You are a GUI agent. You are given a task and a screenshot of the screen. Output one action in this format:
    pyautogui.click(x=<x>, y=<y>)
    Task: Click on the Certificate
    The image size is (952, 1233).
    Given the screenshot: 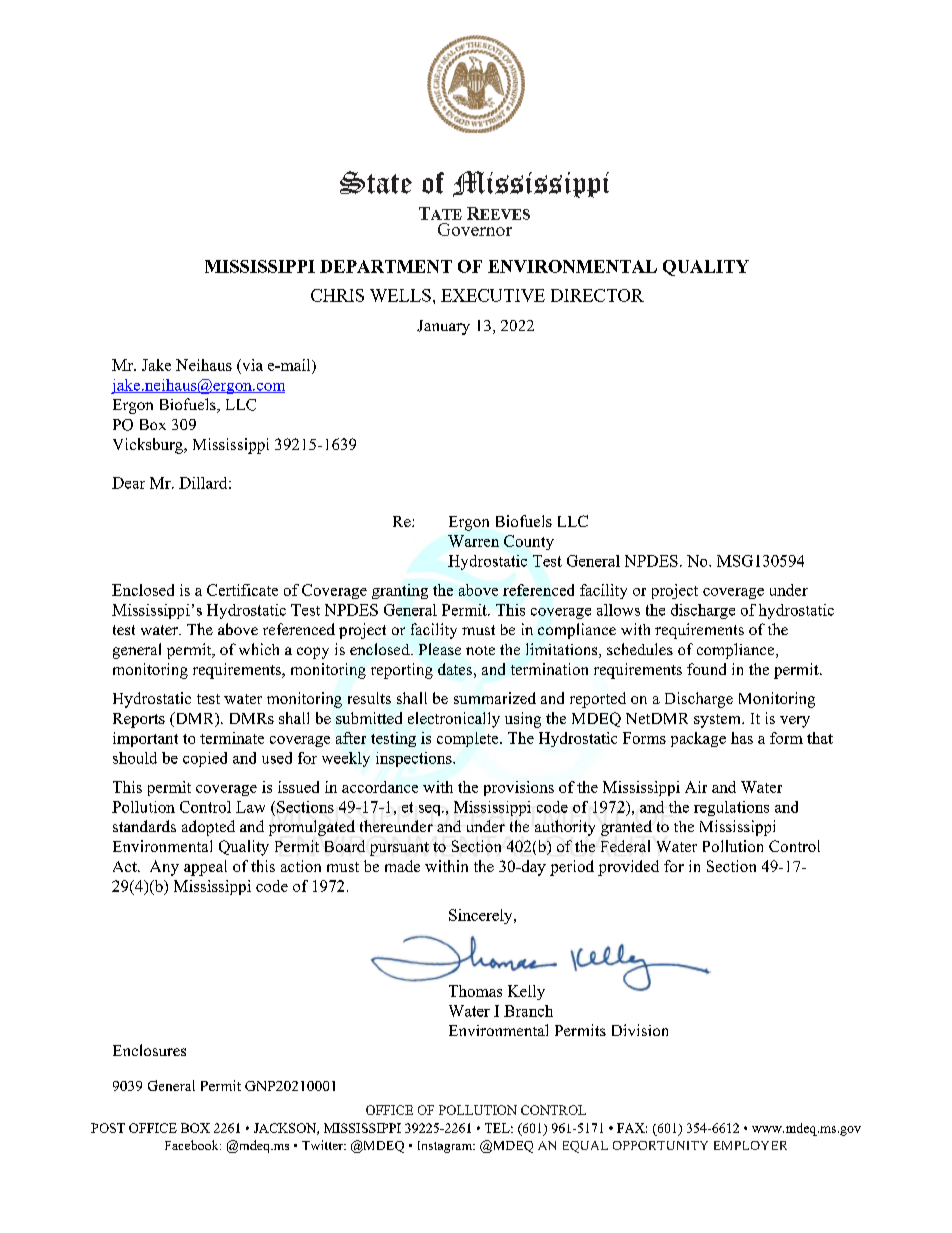 What is the action you would take?
    pyautogui.click(x=242, y=590)
